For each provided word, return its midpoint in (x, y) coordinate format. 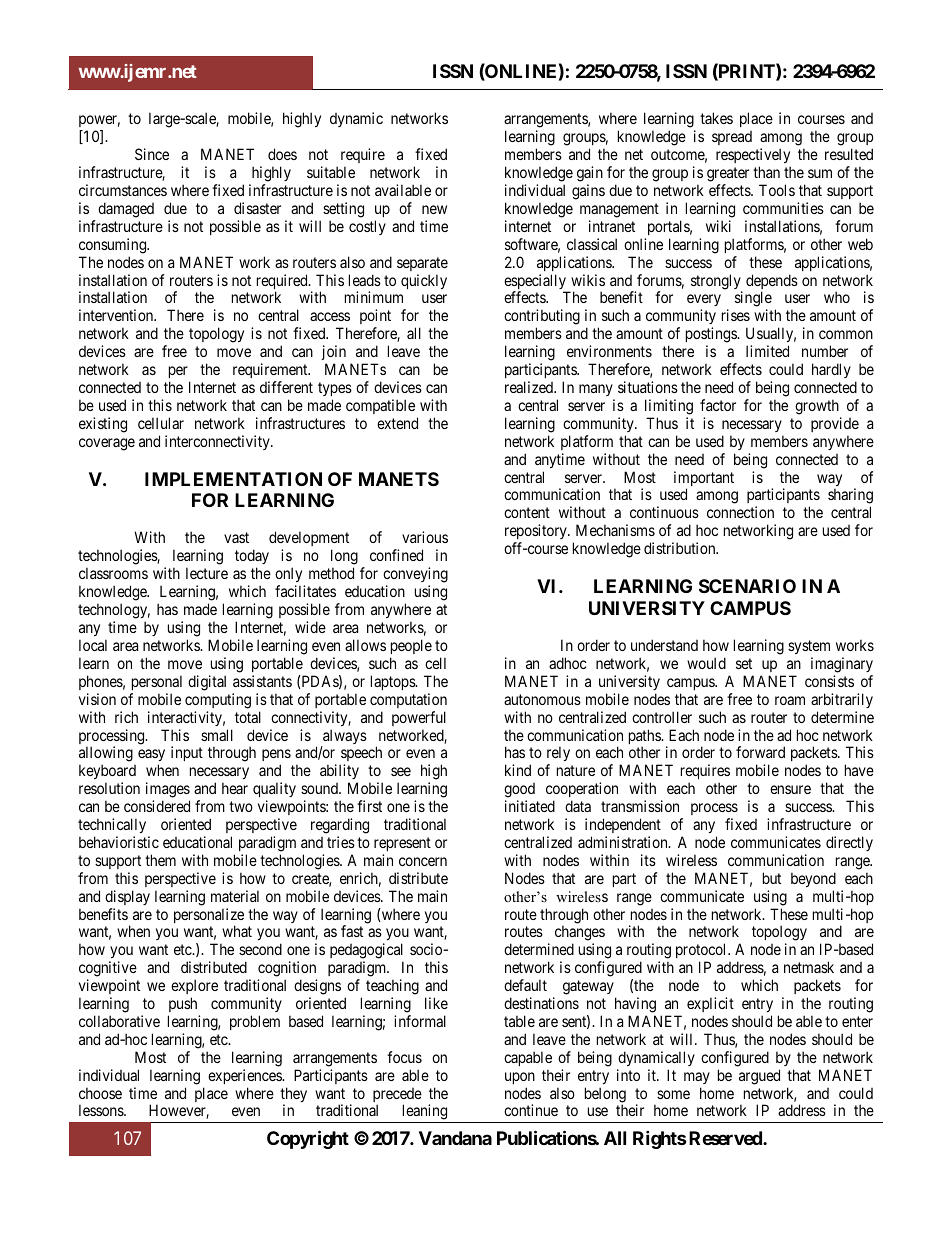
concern (423, 861)
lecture (207, 573)
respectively (753, 157)
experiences (246, 1076)
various (425, 537)
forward (760, 752)
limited (767, 351)
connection (740, 512)
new (434, 209)
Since (152, 154)
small (217, 735)
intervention (117, 315)
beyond (813, 879)
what (237, 931)
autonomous (542, 699)
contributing (542, 318)
